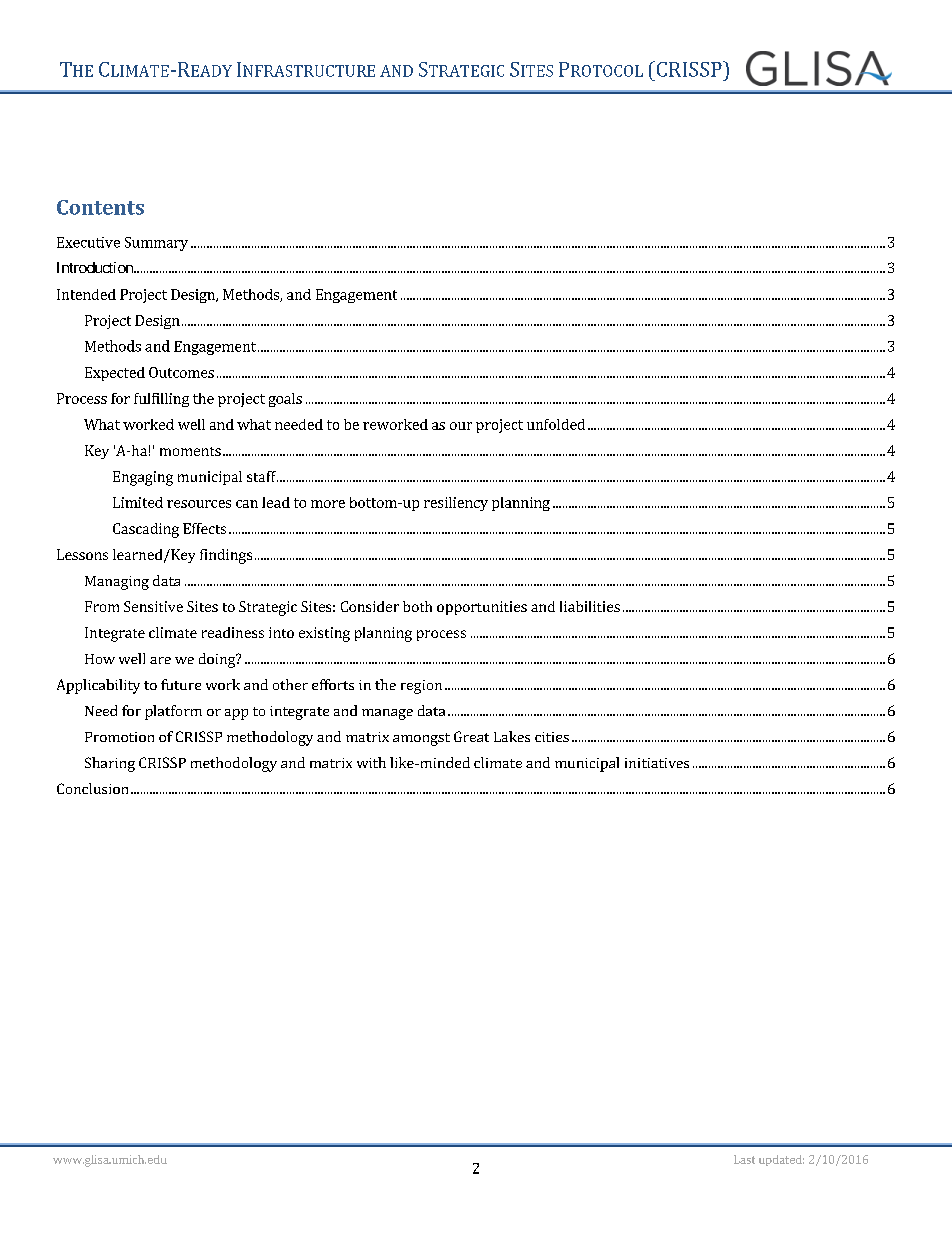  Describe the element at coordinates (387, 714) in the screenshot. I see `manage` at that location.
